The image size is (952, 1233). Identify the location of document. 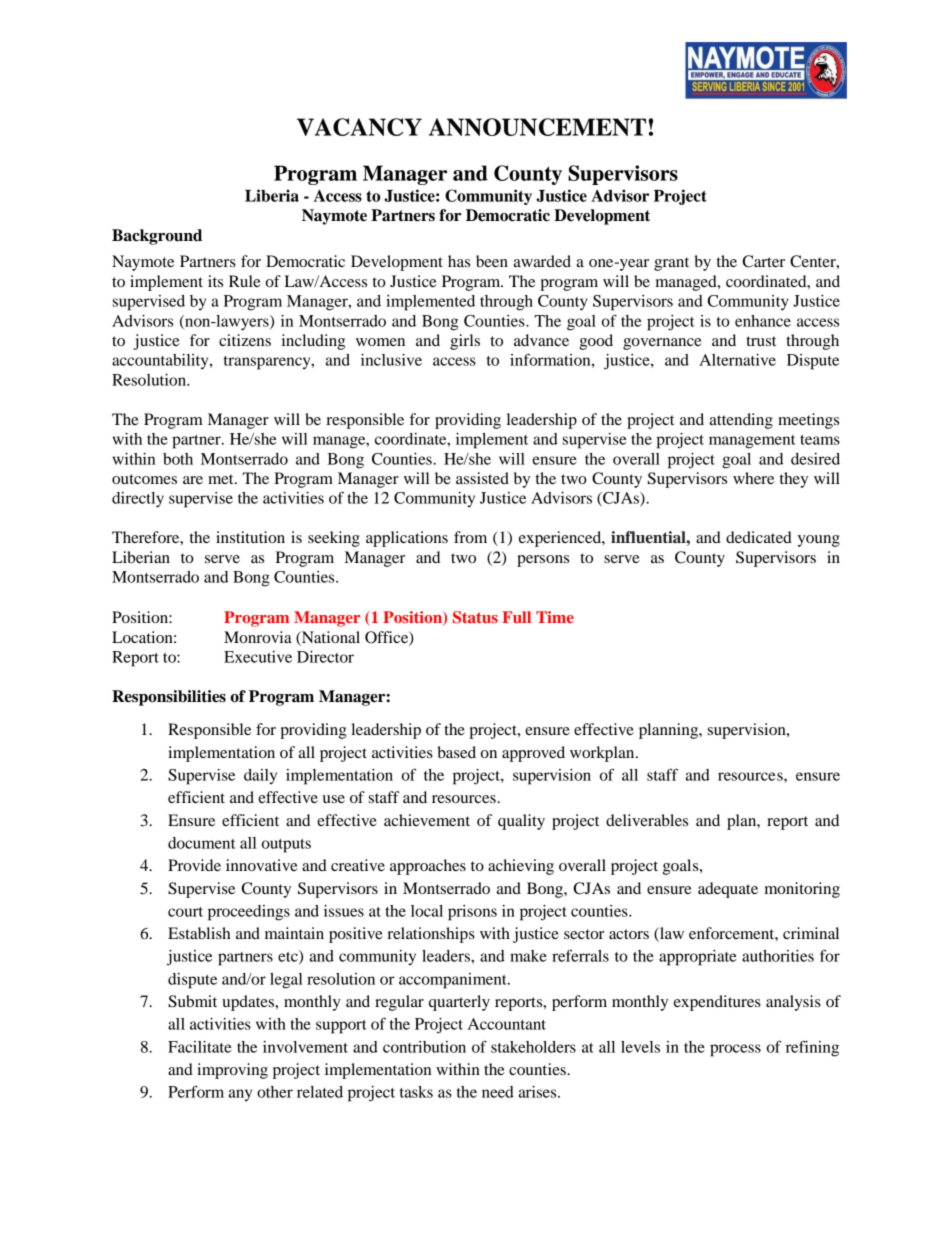
(201, 843).
